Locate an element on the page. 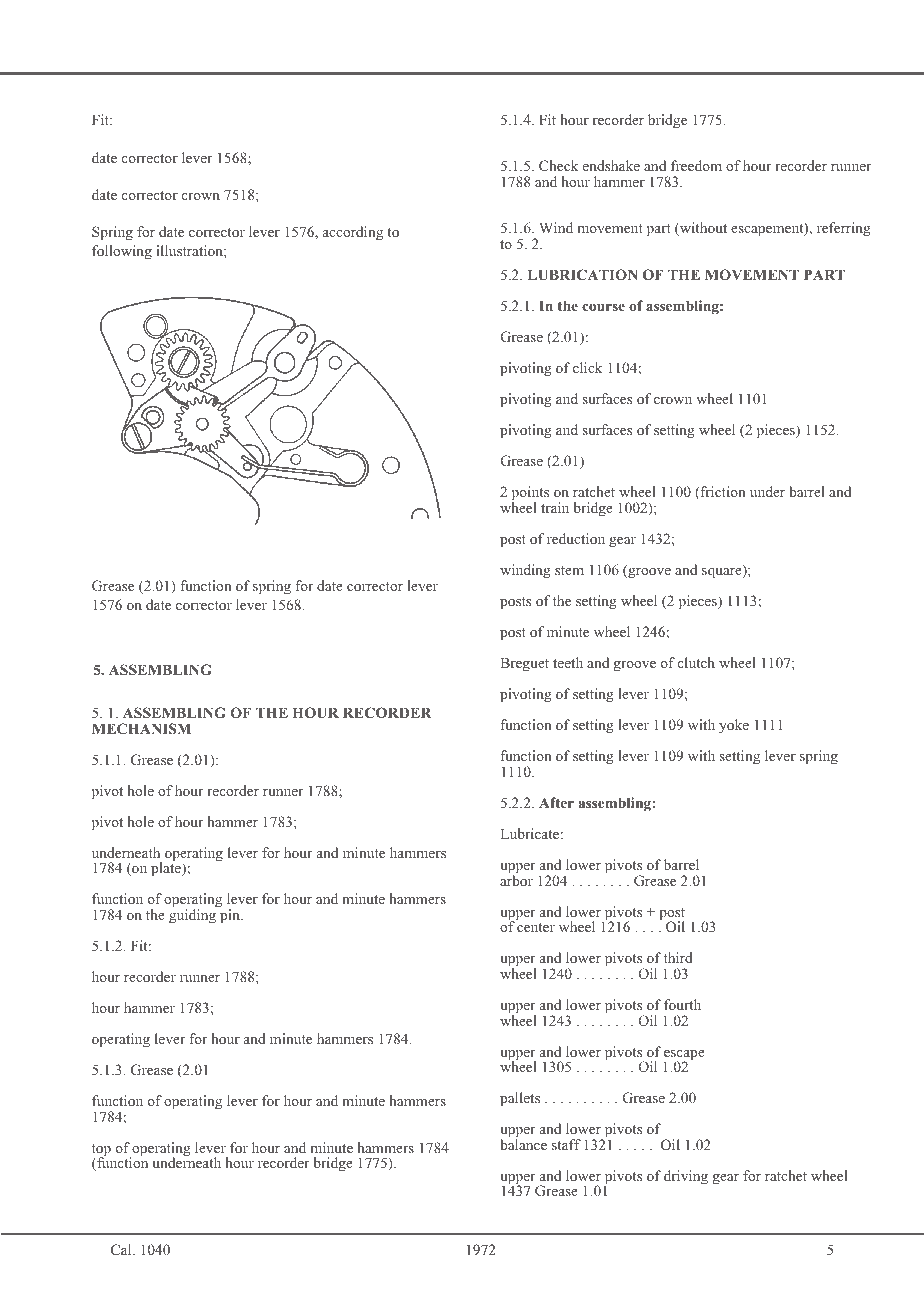 The width and height of the image is (924, 1308). third is located at coordinates (678, 957).
